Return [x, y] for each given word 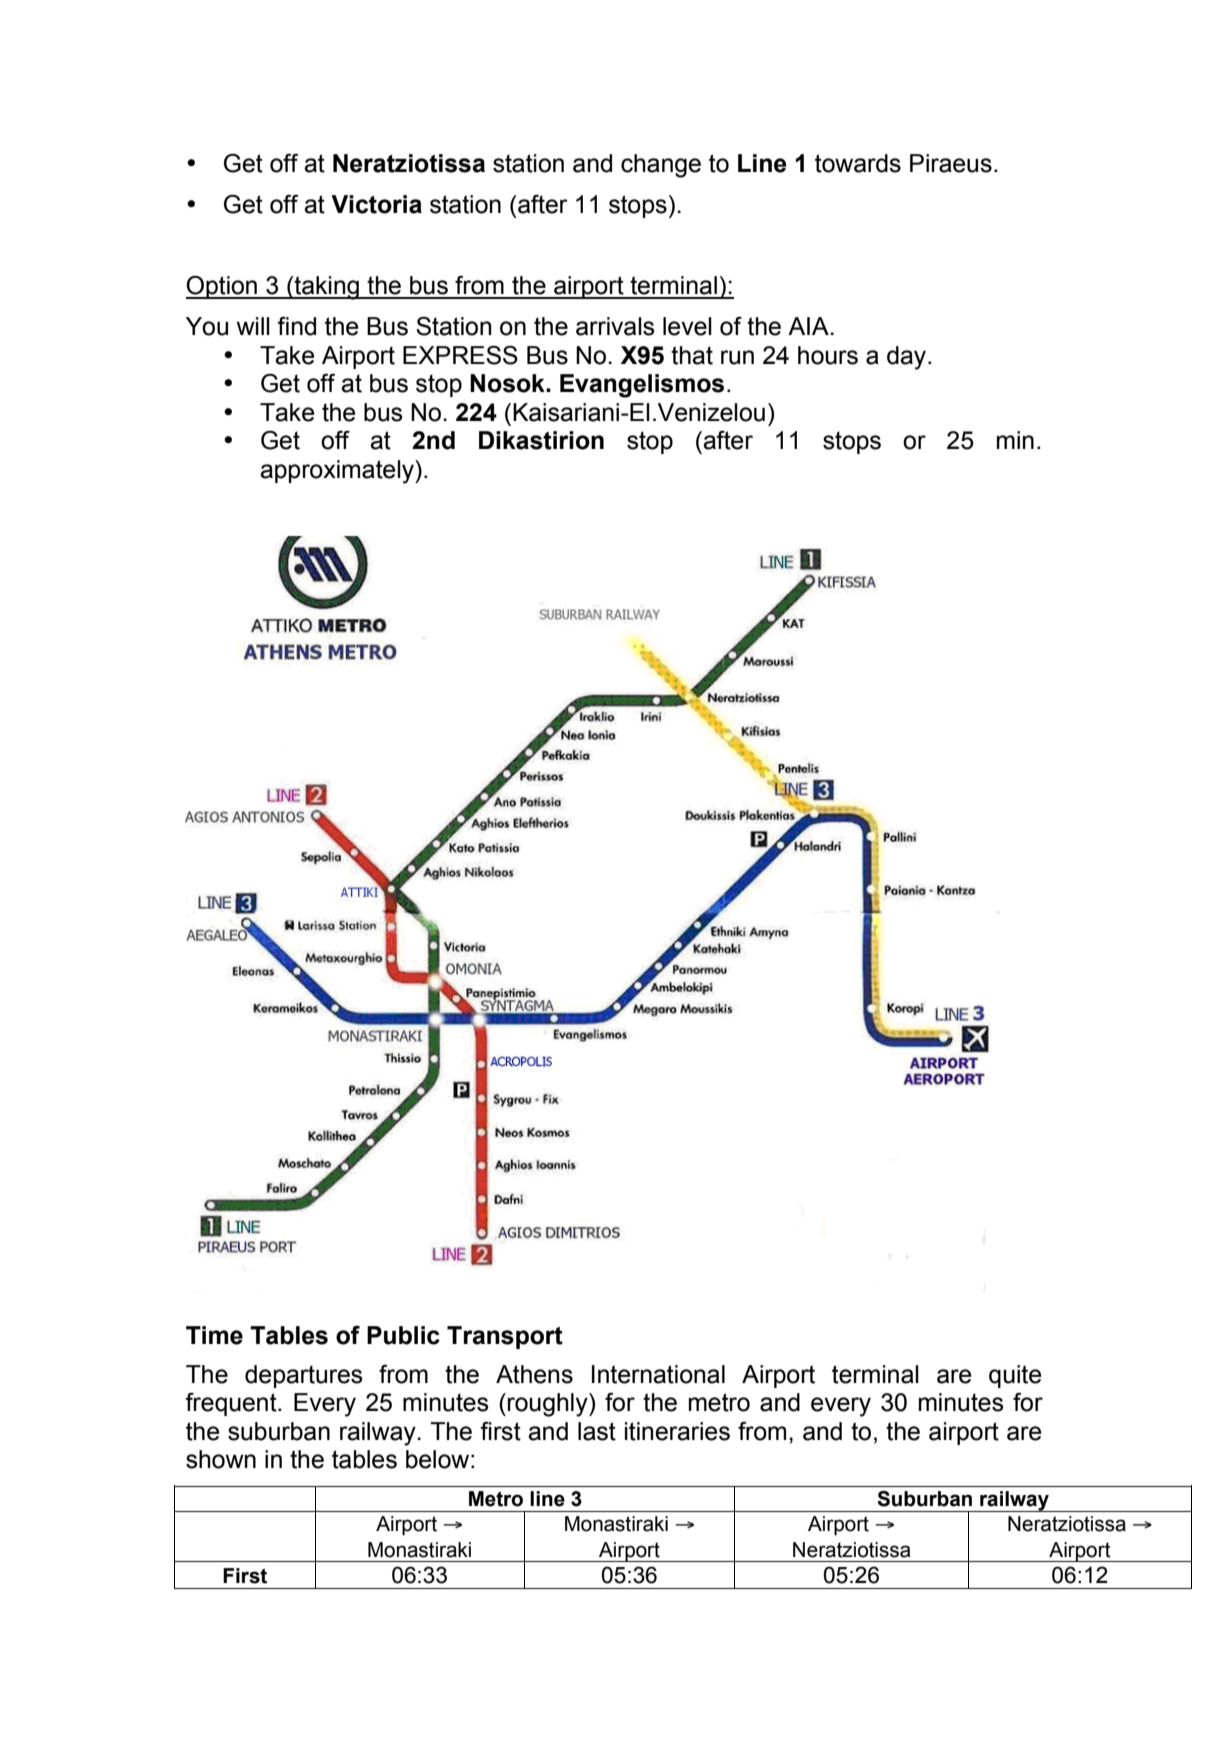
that [692, 355]
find [296, 326]
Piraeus [951, 163]
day [908, 358]
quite [1015, 1376]
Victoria [376, 204]
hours [828, 355]
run [737, 357]
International [658, 1374]
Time [214, 1335]
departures [303, 1376]
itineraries [677, 1431]
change [661, 166]
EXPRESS [460, 355]
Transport [505, 1337]
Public [403, 1335]
